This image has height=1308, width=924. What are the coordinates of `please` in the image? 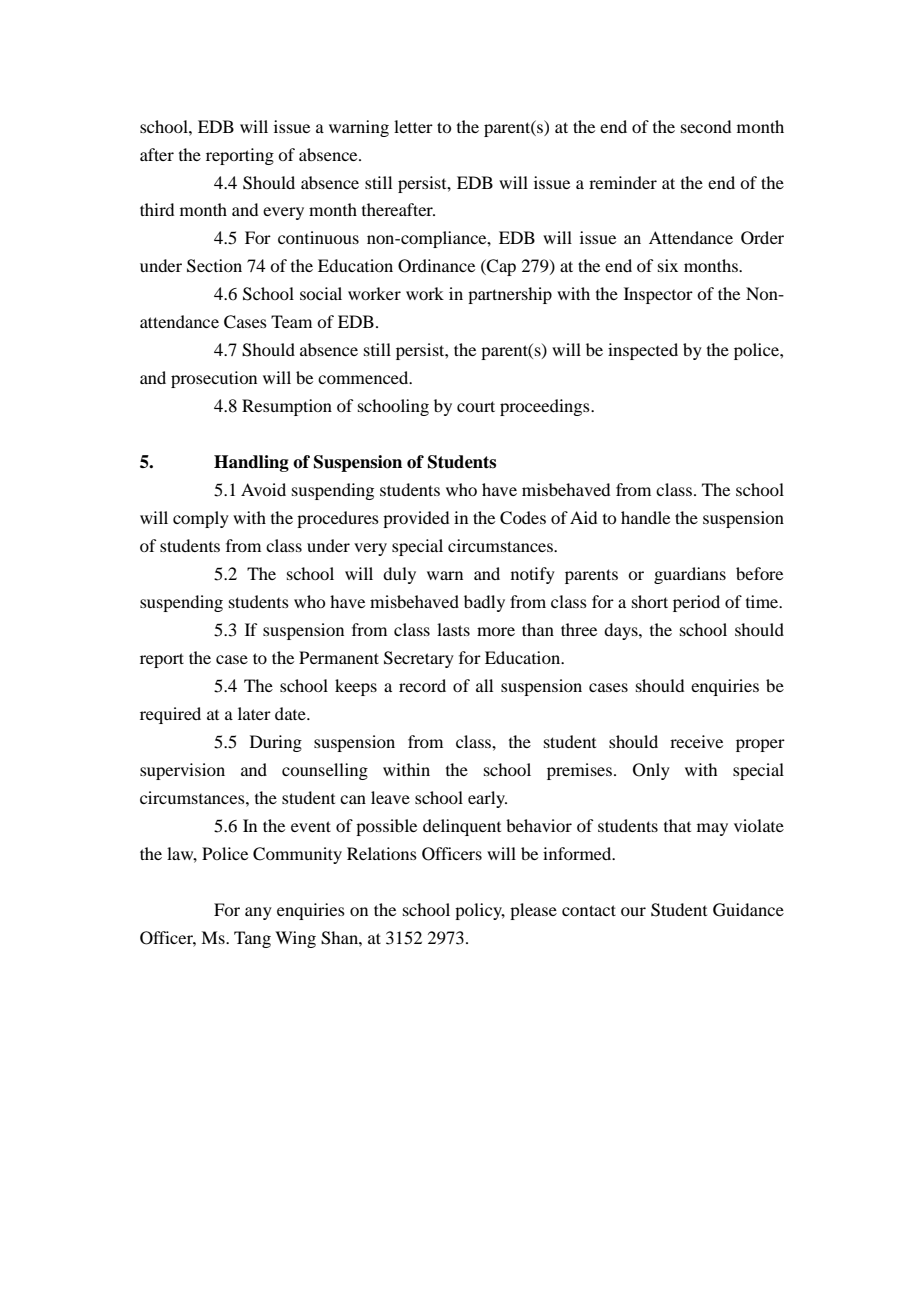 It's located at (533, 911).
